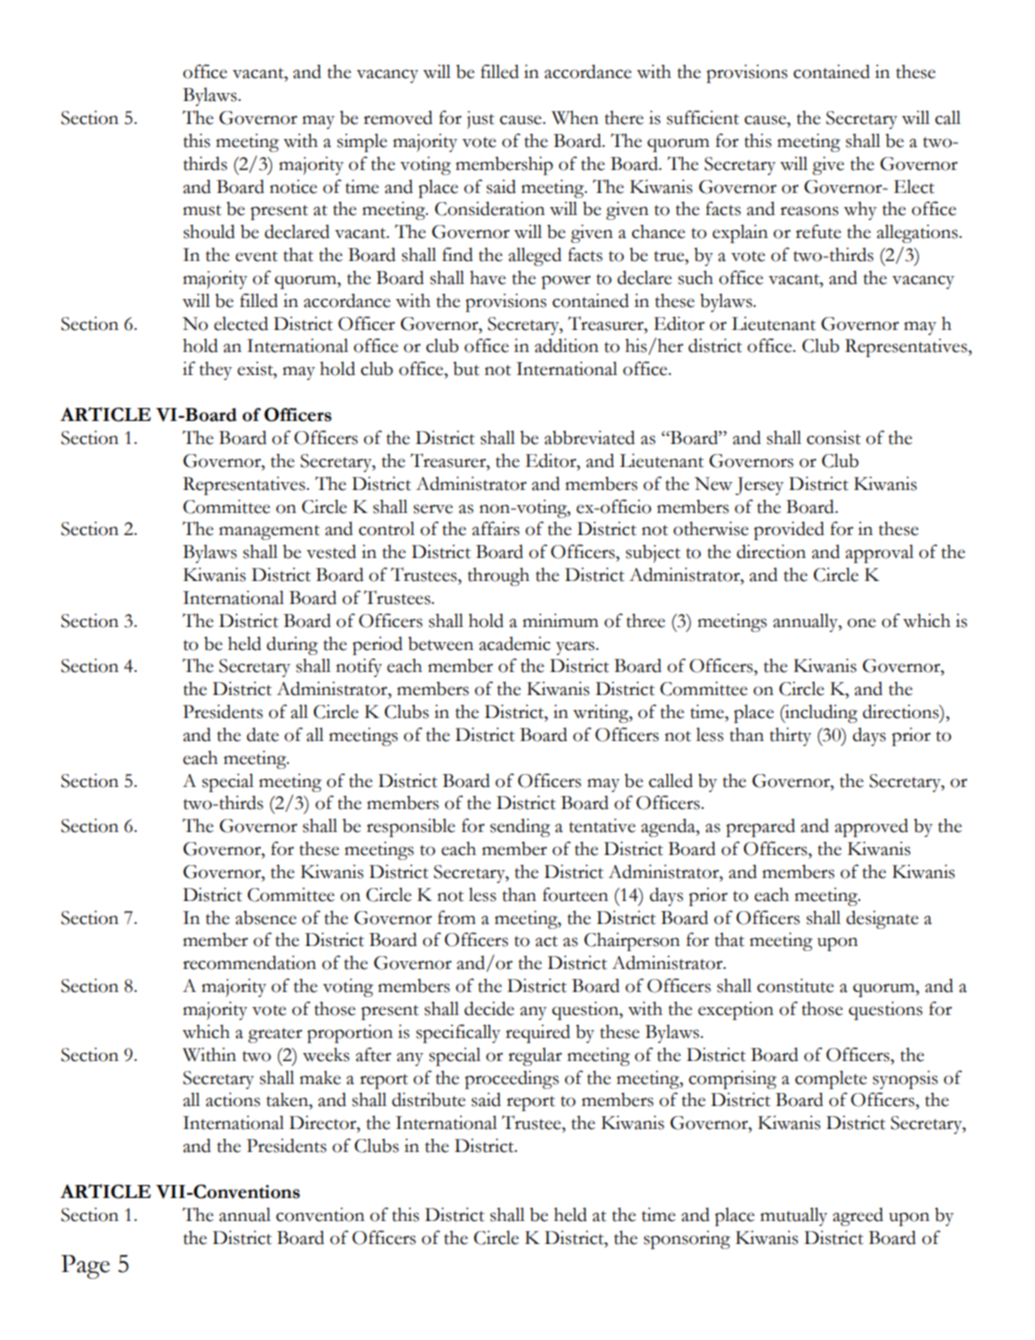 The image size is (1035, 1340). What do you see at coordinates (202, 210) in the screenshot?
I see `must` at bounding box center [202, 210].
